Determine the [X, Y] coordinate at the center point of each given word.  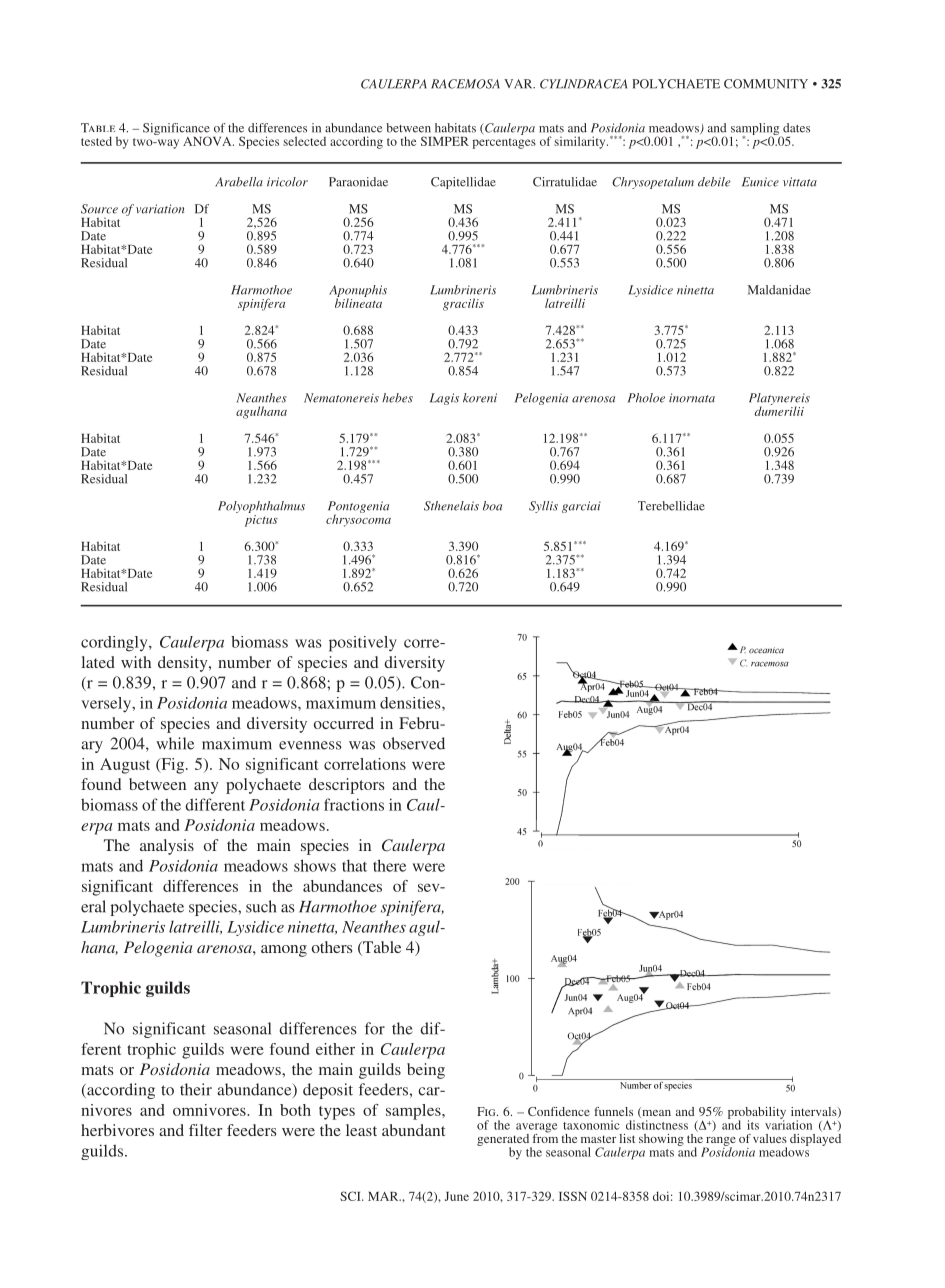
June [457, 1196]
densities [411, 703]
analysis [167, 847]
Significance [176, 130]
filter [205, 1130]
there [389, 865]
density [184, 664]
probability [757, 1114]
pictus [261, 519]
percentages [504, 143]
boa [492, 506]
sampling [756, 130]
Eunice [760, 182]
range [720, 1142]
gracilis [463, 304]
